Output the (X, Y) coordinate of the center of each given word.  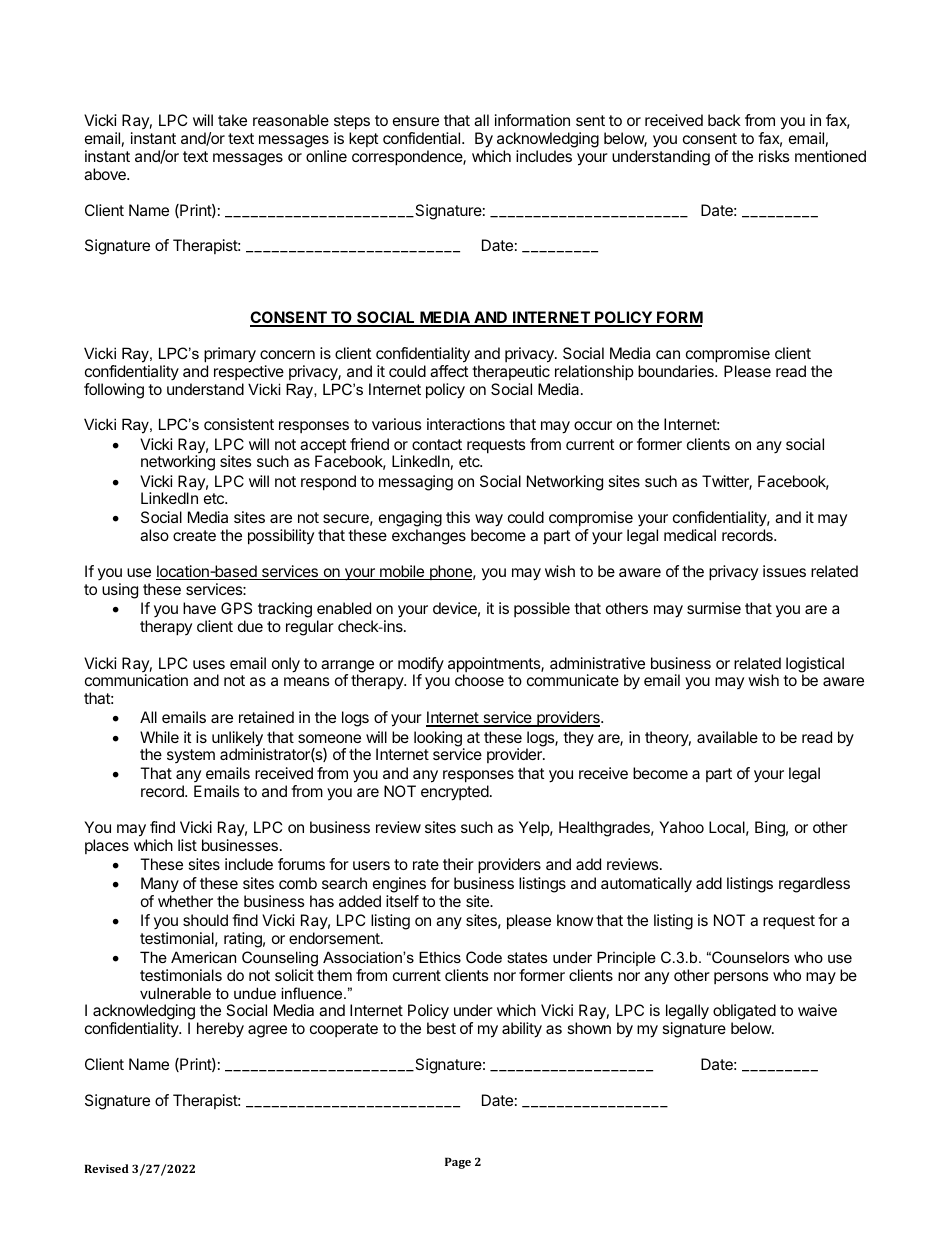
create (194, 535)
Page (458, 1163)
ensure (416, 121)
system (191, 756)
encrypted (455, 793)
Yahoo (681, 827)
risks (774, 156)
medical (690, 535)
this (458, 517)
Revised (106, 1168)
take (232, 120)
